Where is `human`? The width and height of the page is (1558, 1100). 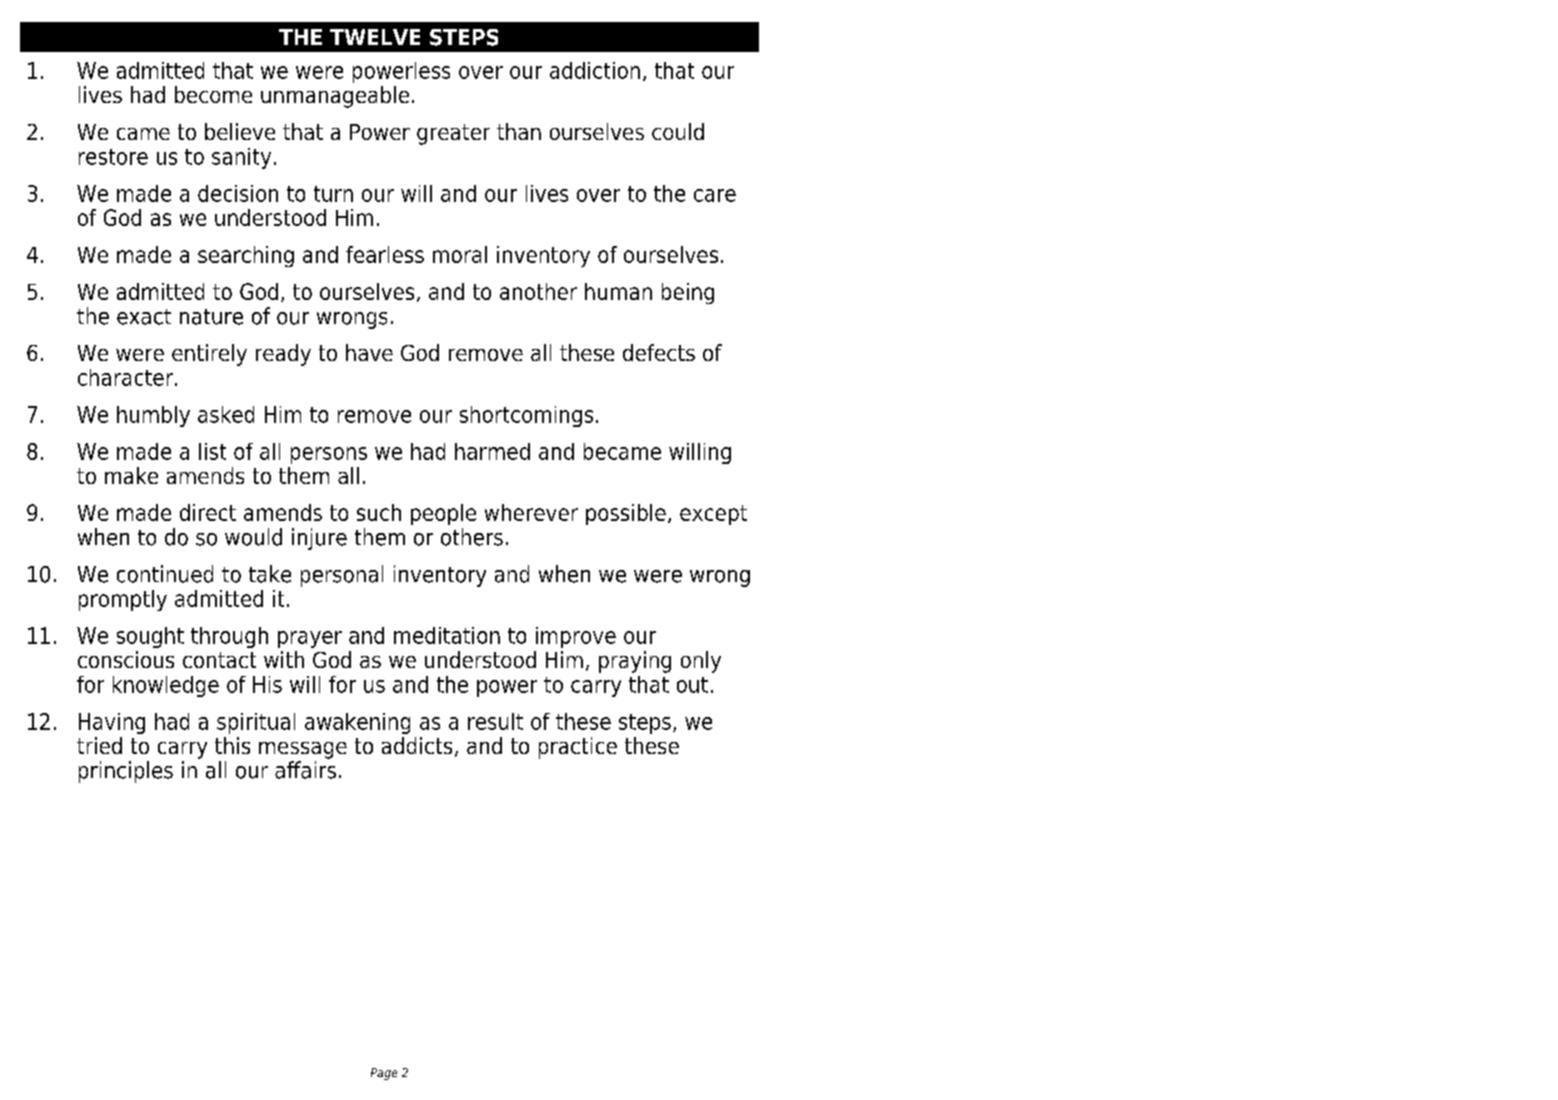 human is located at coordinates (618, 291).
